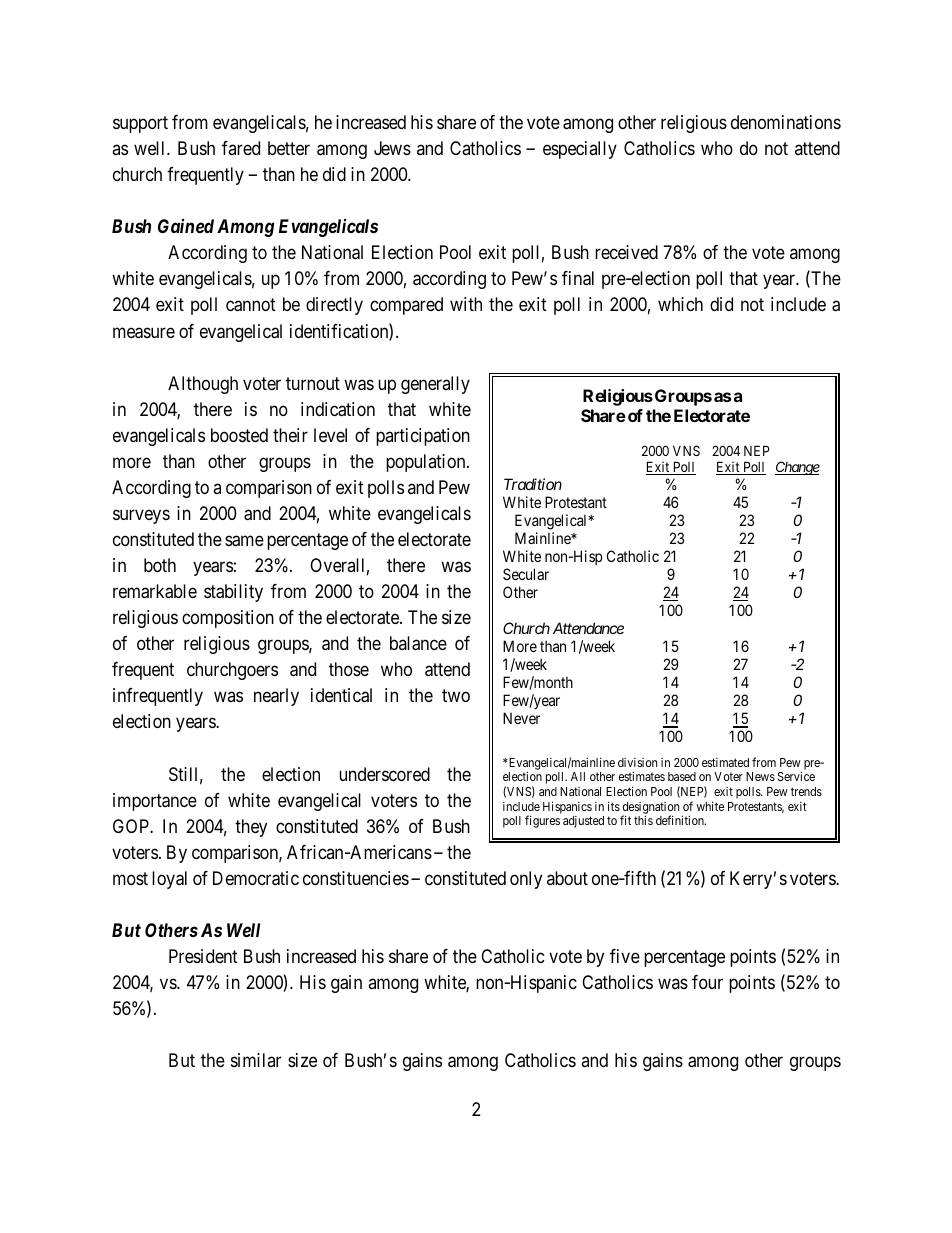 The width and height of the page is (952, 1233). Describe the element at coordinates (241, 148) in the page. I see `fared` at that location.
